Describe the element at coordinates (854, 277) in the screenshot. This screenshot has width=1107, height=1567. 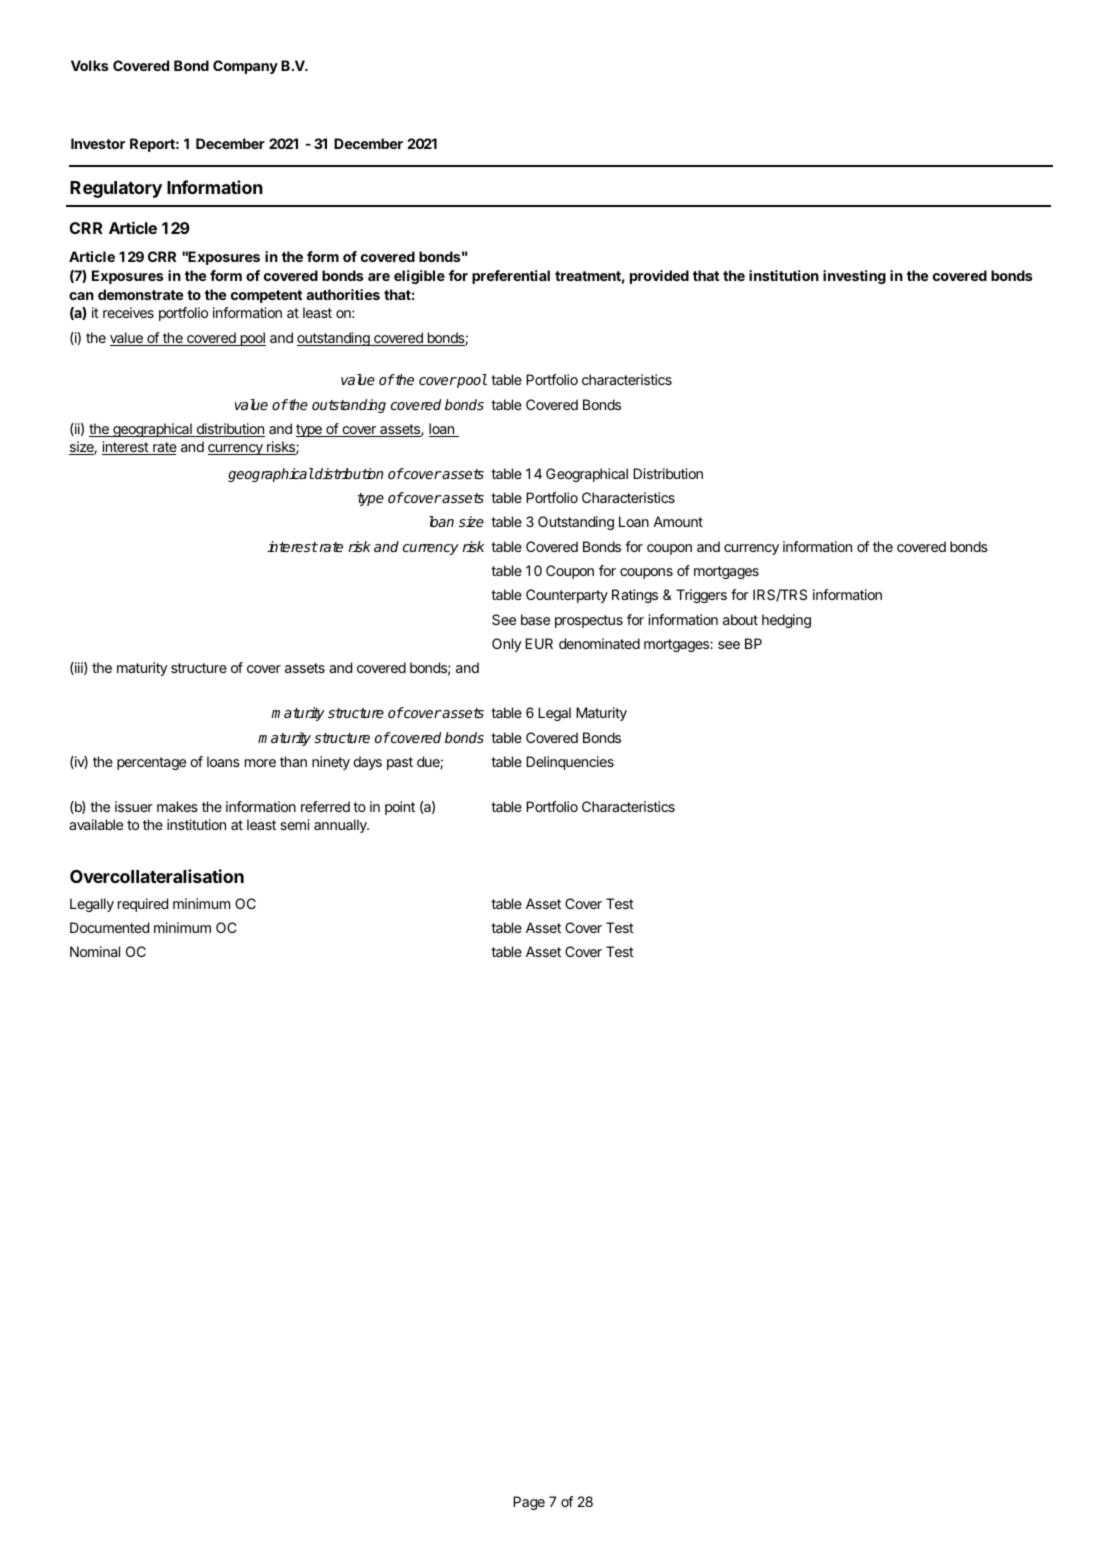
I see `investing` at that location.
